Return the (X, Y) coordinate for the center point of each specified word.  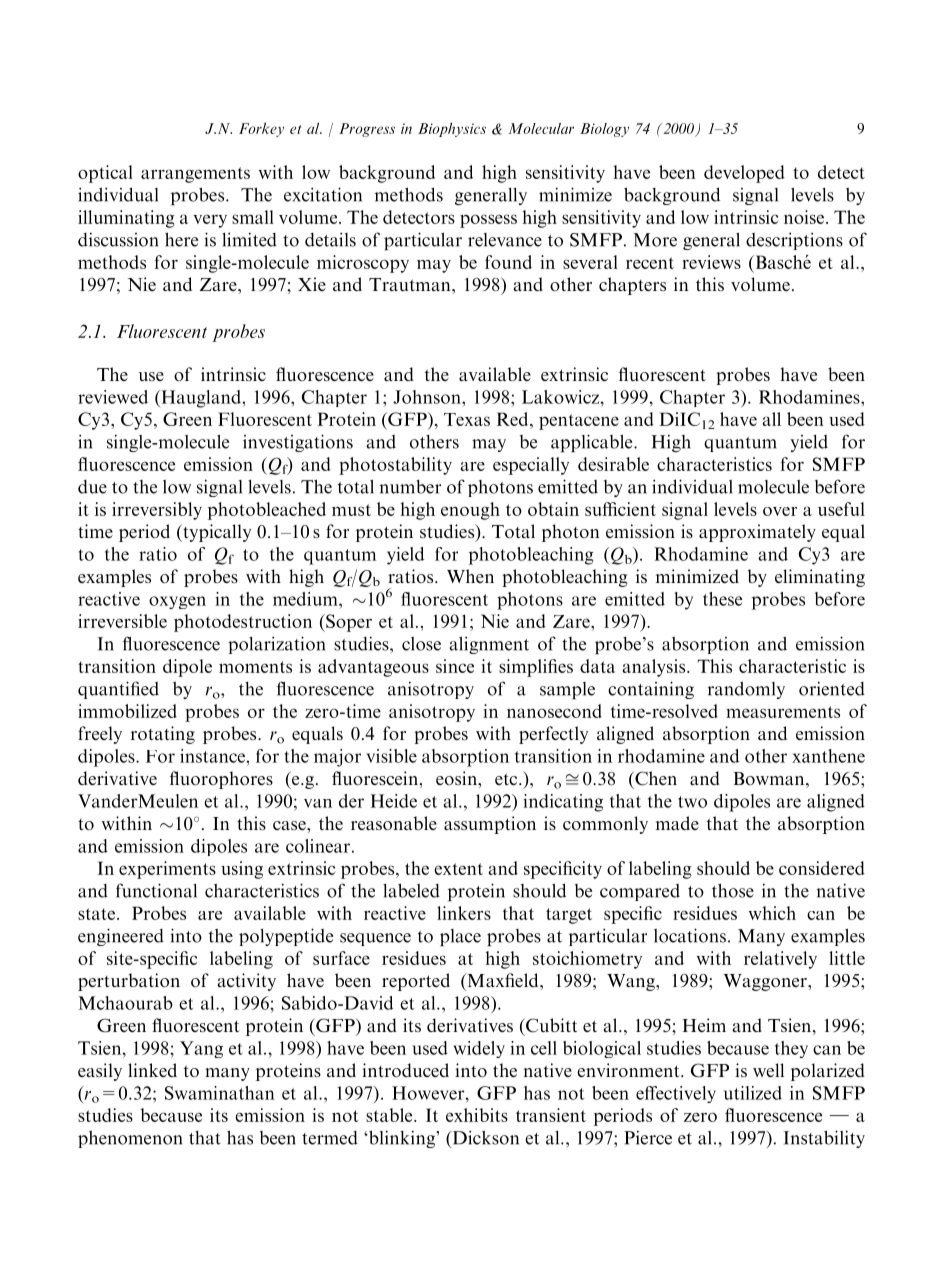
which (772, 913)
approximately (757, 533)
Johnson (428, 397)
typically (216, 533)
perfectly (553, 735)
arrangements (195, 175)
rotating (163, 735)
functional (156, 890)
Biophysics (452, 130)
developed (744, 174)
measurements (783, 712)
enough (470, 511)
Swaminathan (219, 1093)
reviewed (113, 397)
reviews (711, 262)
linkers (464, 913)
